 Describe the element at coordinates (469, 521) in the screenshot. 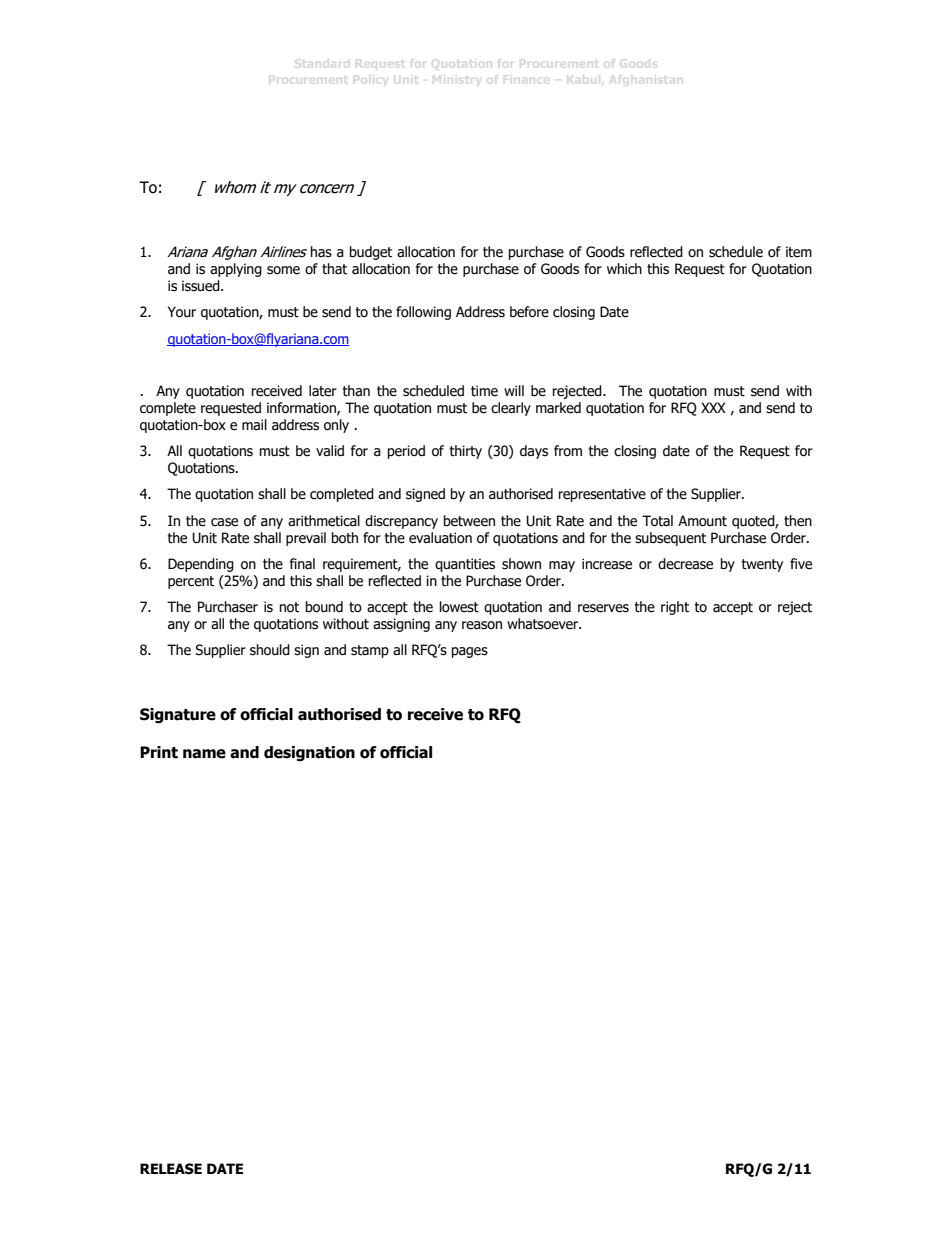

I see `between` at that location.
